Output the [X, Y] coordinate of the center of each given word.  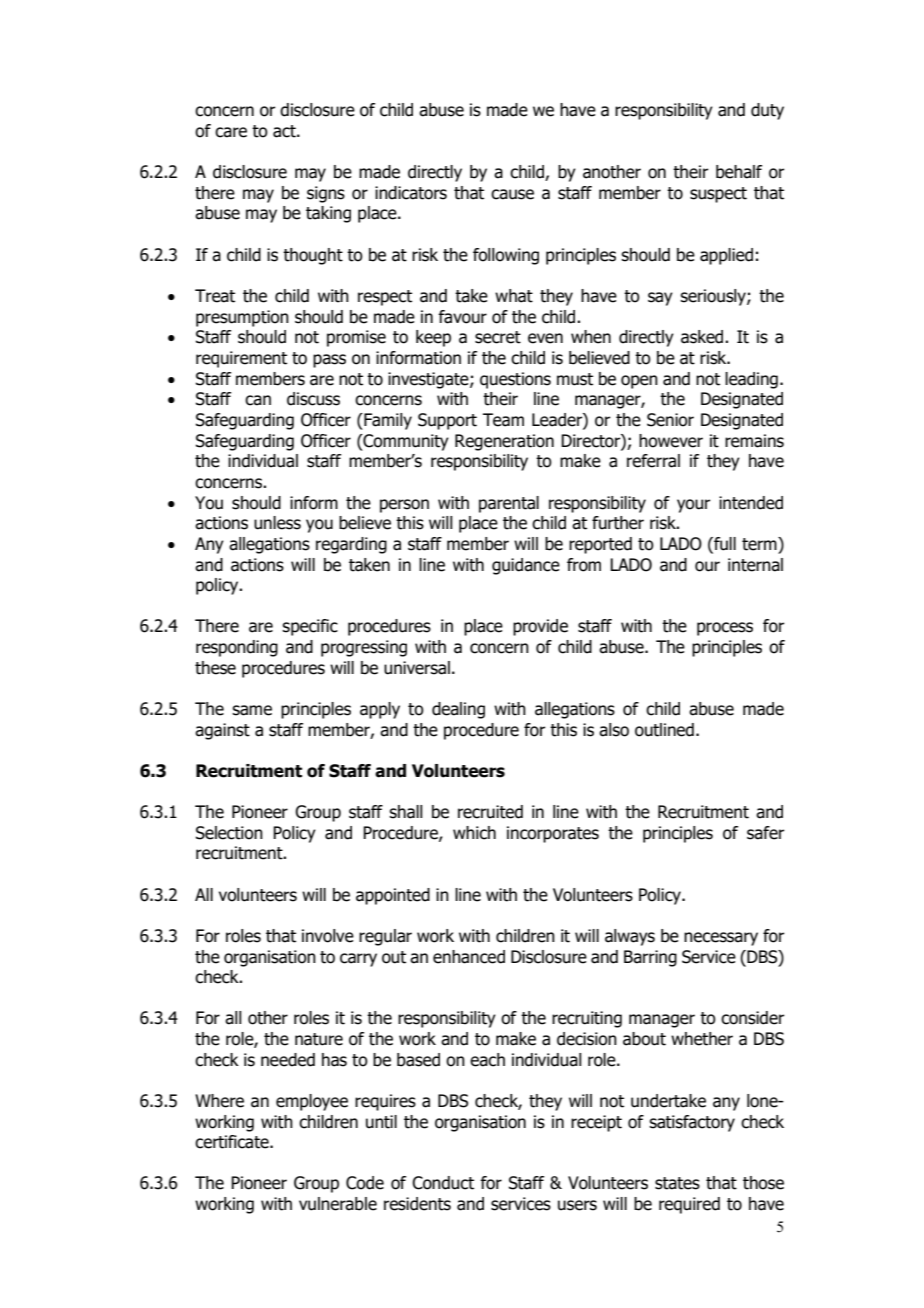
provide [540, 627]
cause [512, 194]
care [231, 132]
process [725, 629]
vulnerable [338, 1204]
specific [310, 627]
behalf [739, 172]
